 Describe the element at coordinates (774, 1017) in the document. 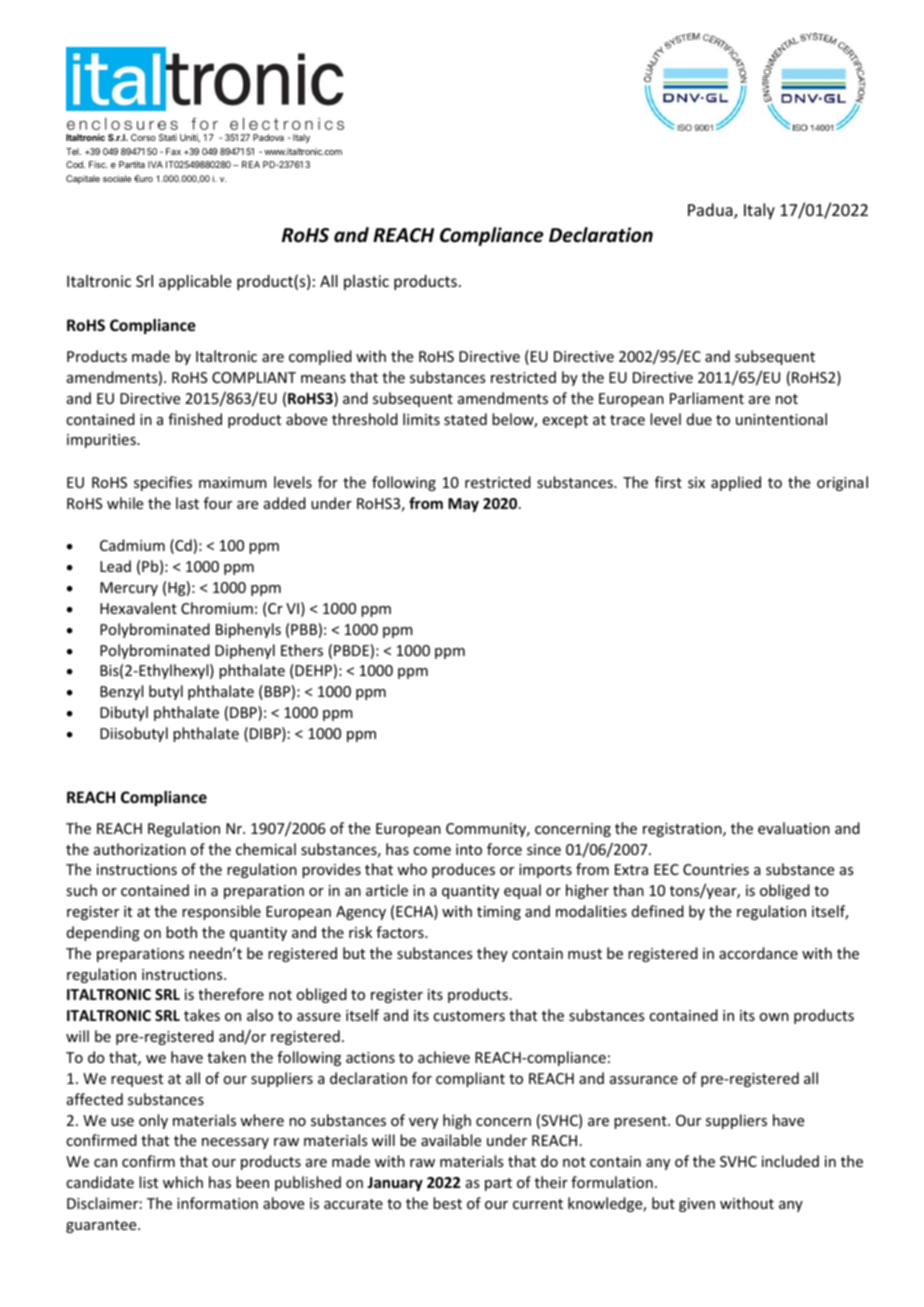

I see `own` at that location.
